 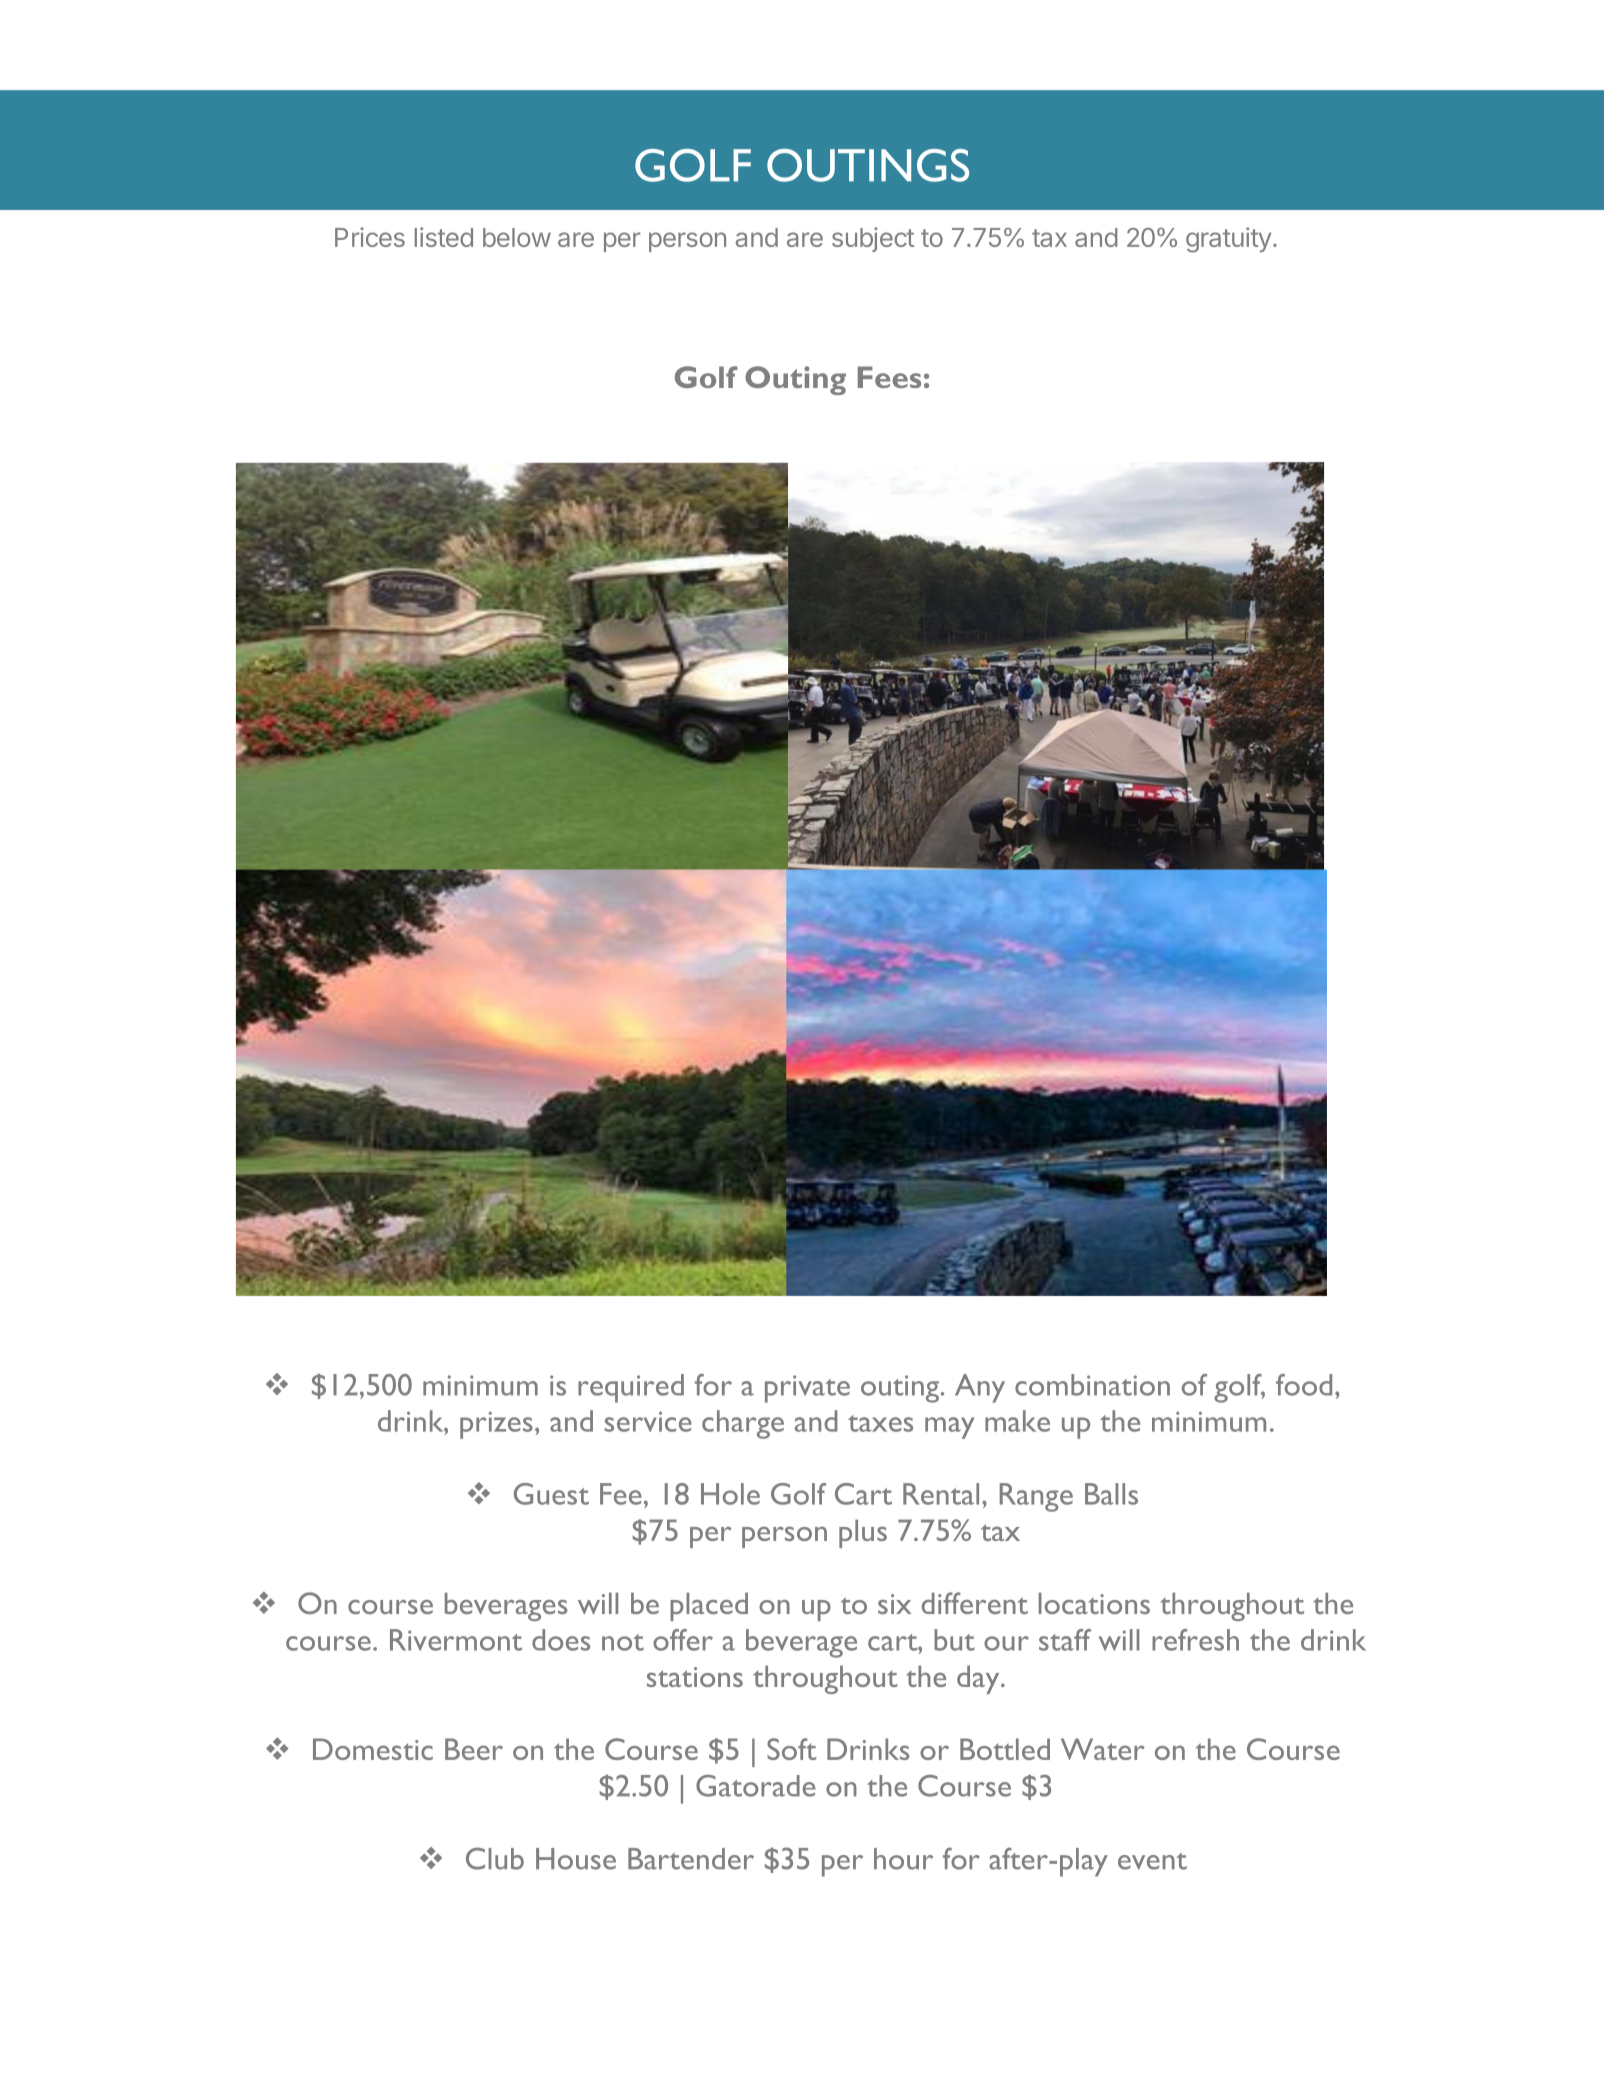 What do you see at coordinates (495, 1858) in the image?
I see `Club` at bounding box center [495, 1858].
